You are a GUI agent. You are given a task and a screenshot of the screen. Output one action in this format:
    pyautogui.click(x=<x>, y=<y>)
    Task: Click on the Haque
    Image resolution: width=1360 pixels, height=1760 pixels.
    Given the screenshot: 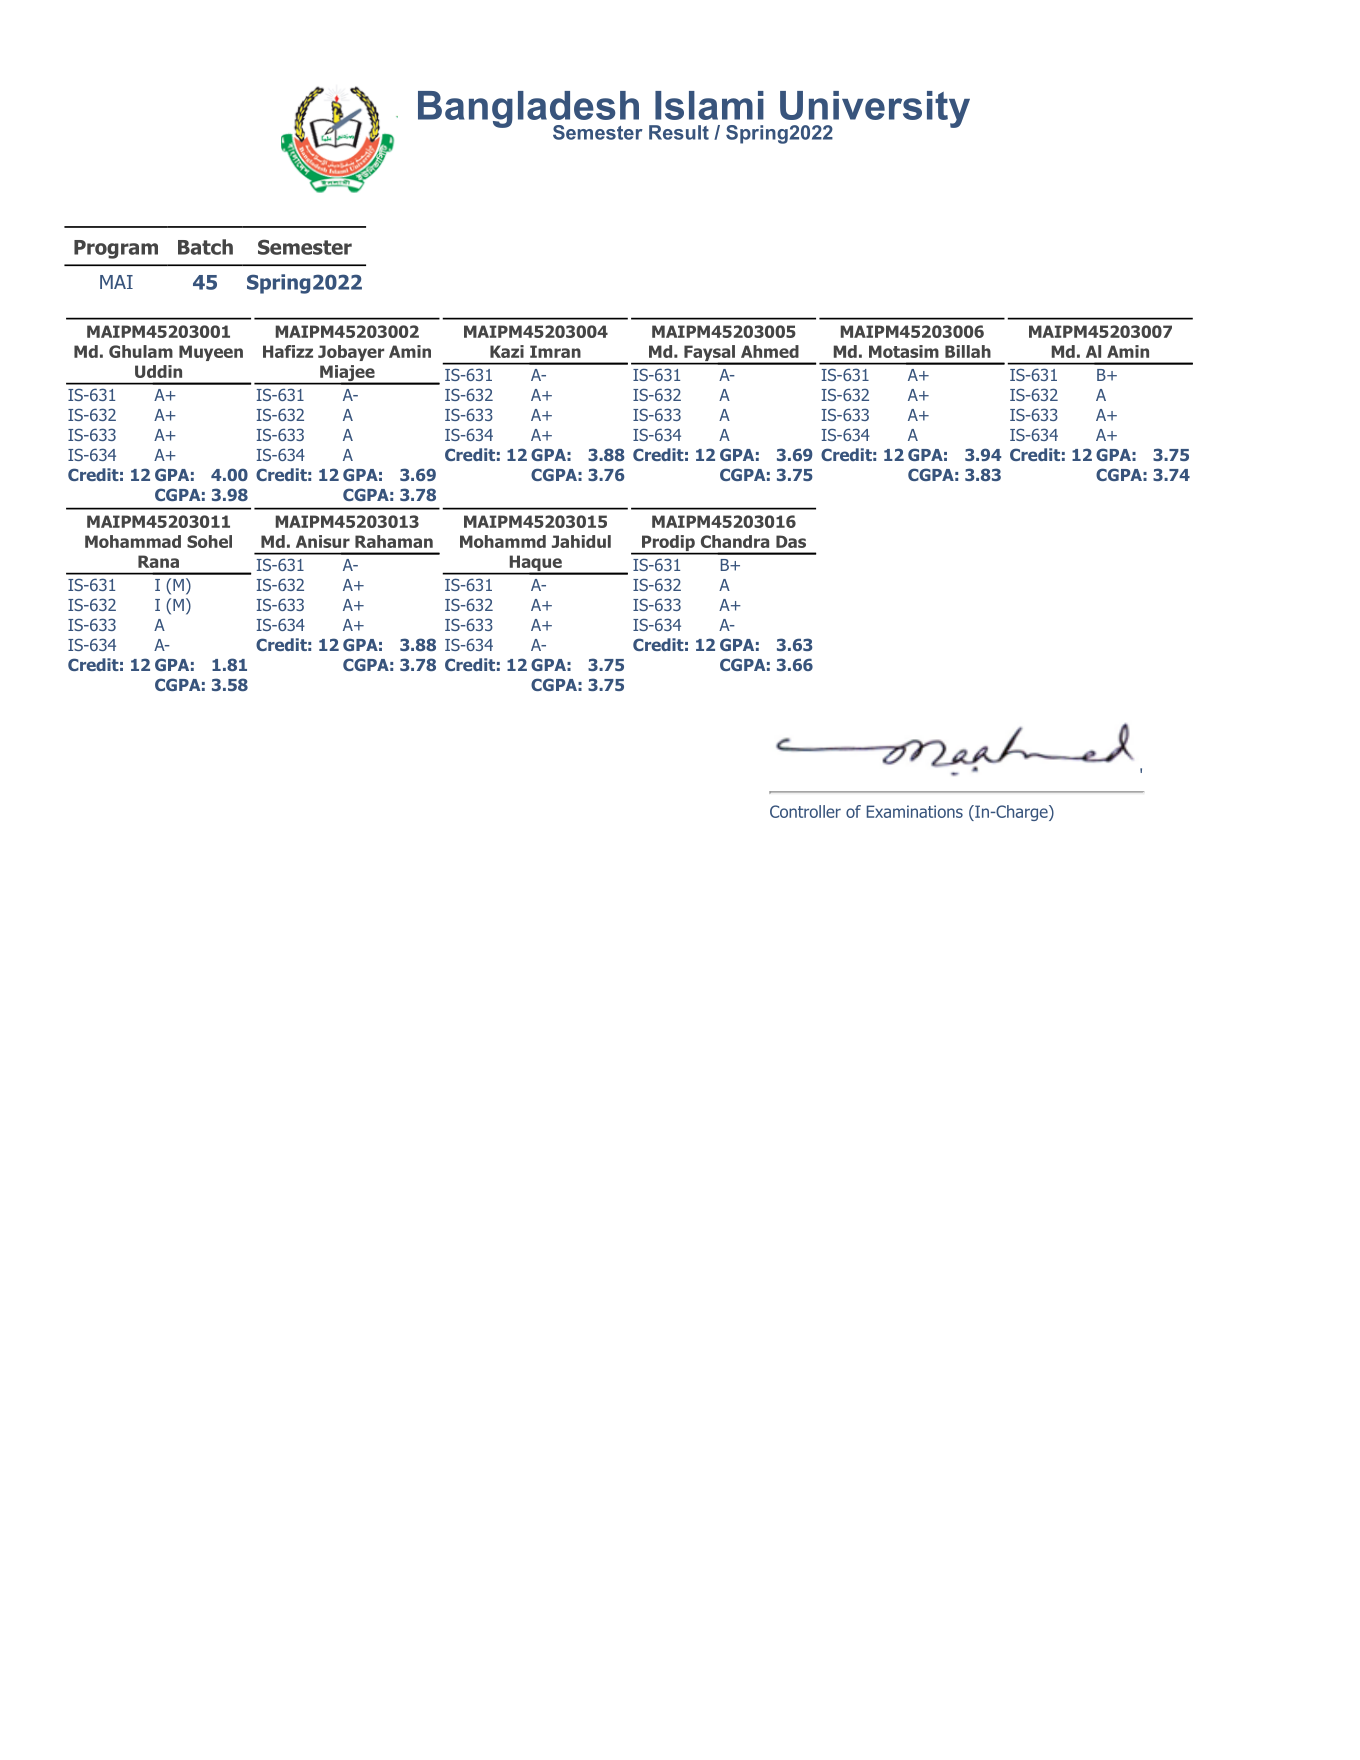 What is the action you would take?
    pyautogui.click(x=535, y=564)
